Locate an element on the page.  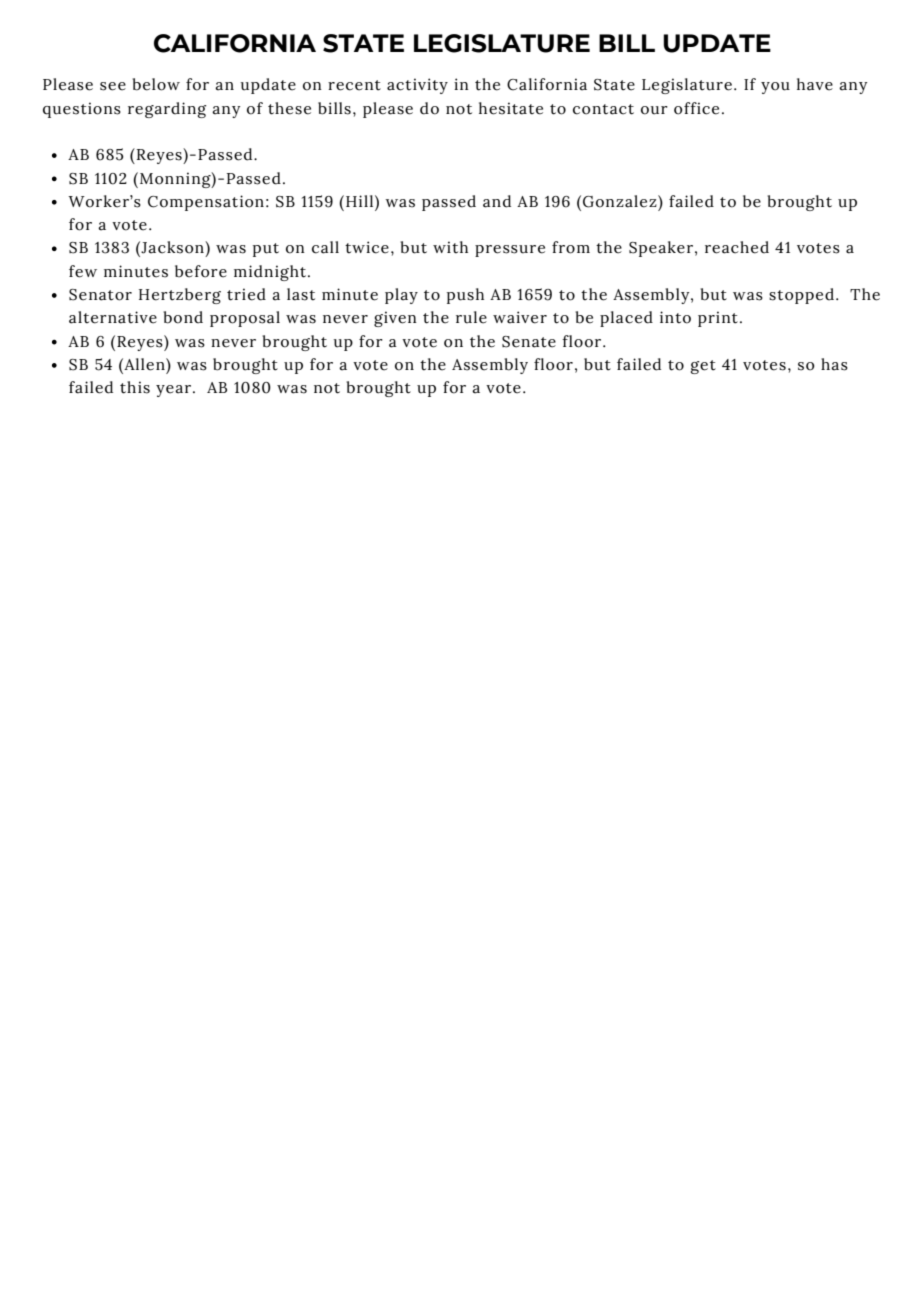
you is located at coordinates (775, 88).
